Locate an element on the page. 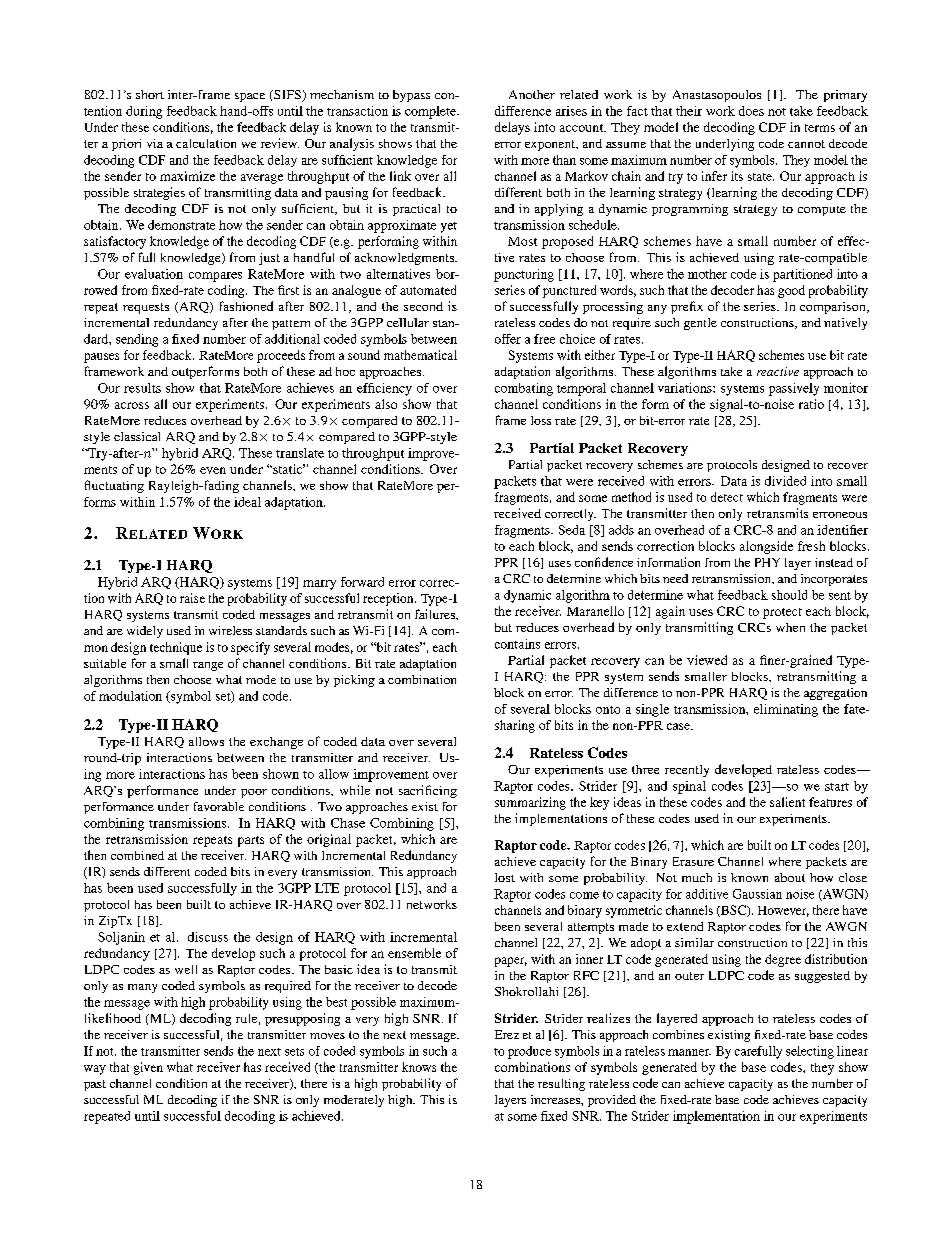 The height and width of the image is (1233, 952). knows is located at coordinates (419, 1067).
